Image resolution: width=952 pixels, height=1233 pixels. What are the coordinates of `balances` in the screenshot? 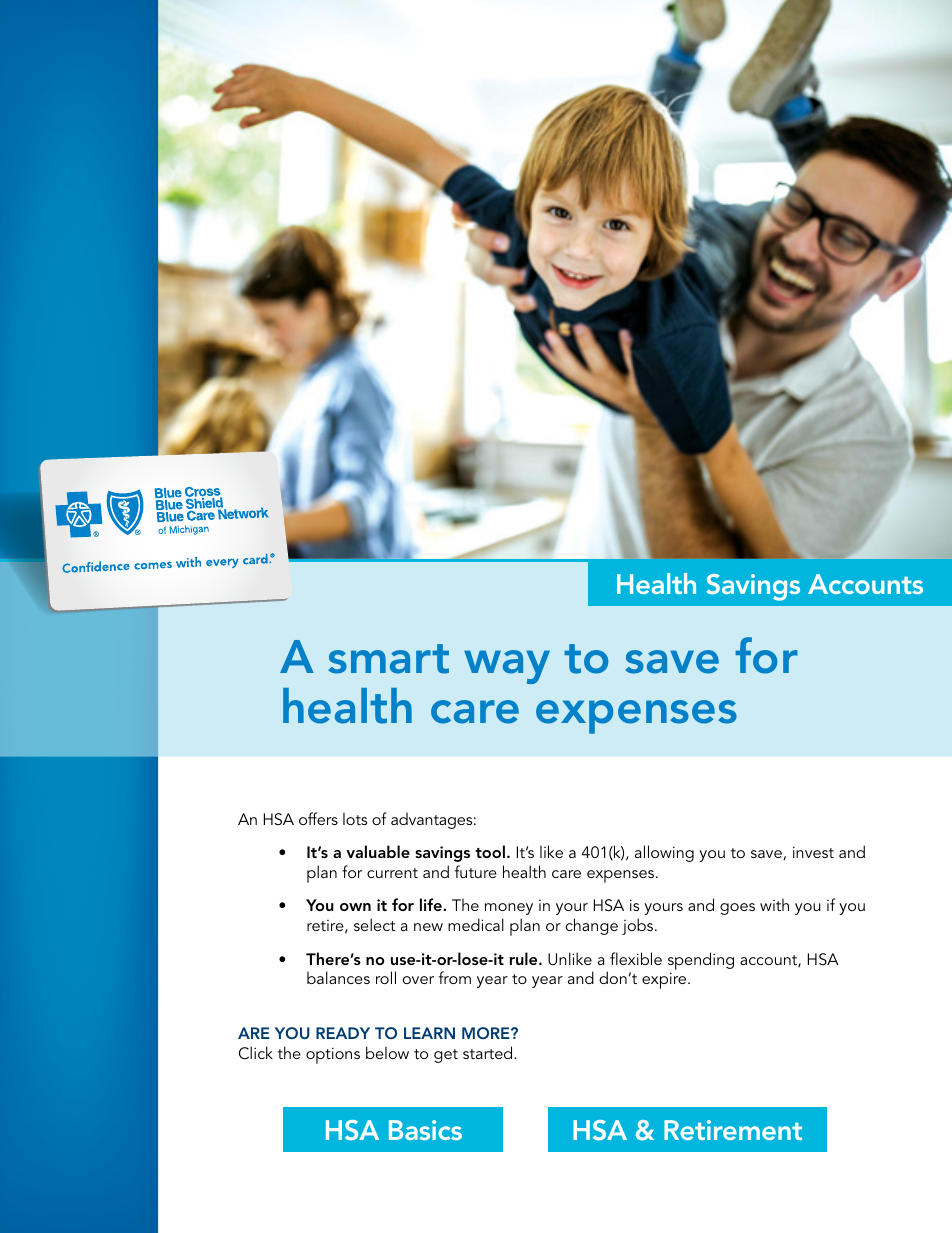 It's located at (338, 977).
